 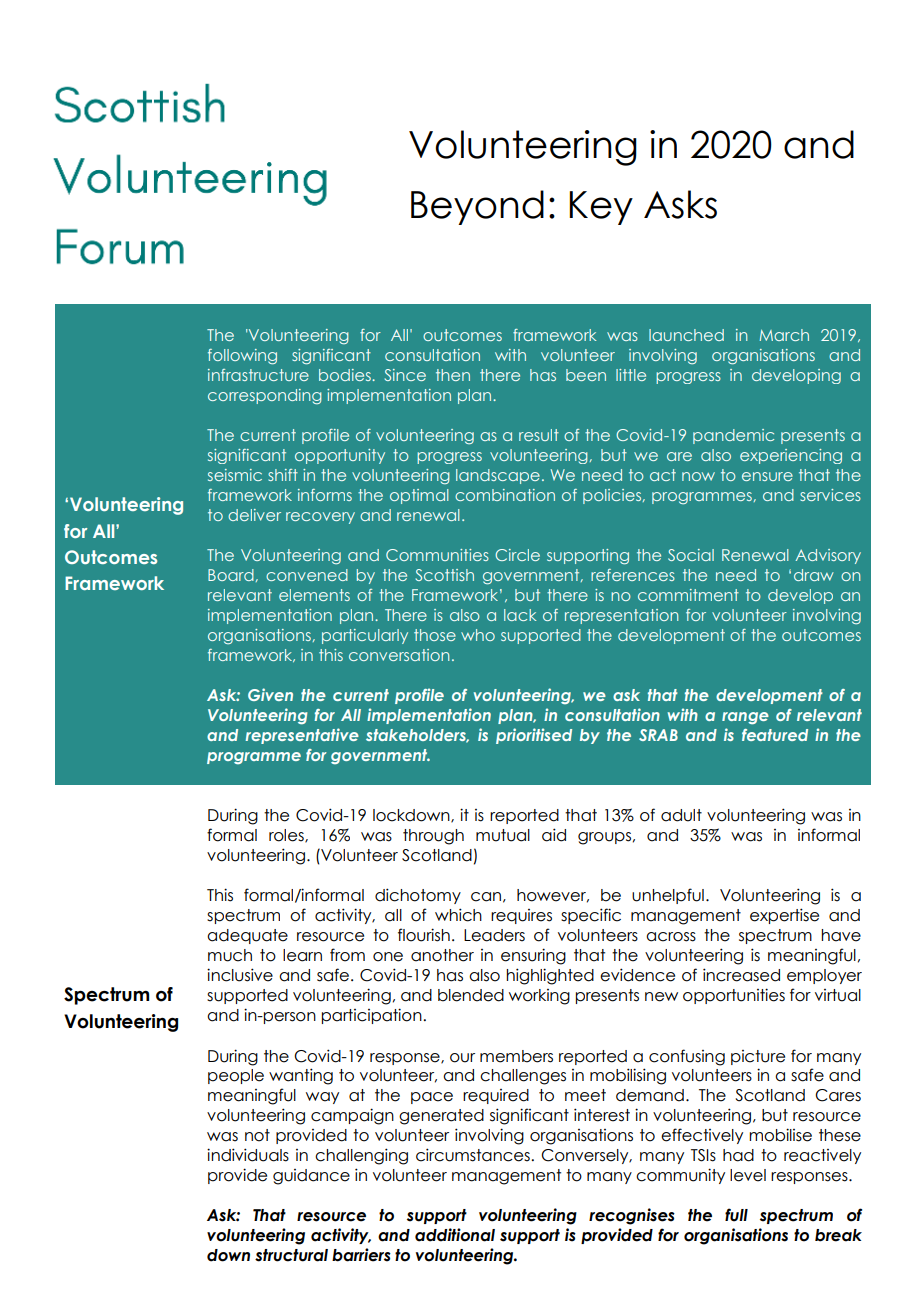 I want to click on prioritised, so click(x=534, y=736).
